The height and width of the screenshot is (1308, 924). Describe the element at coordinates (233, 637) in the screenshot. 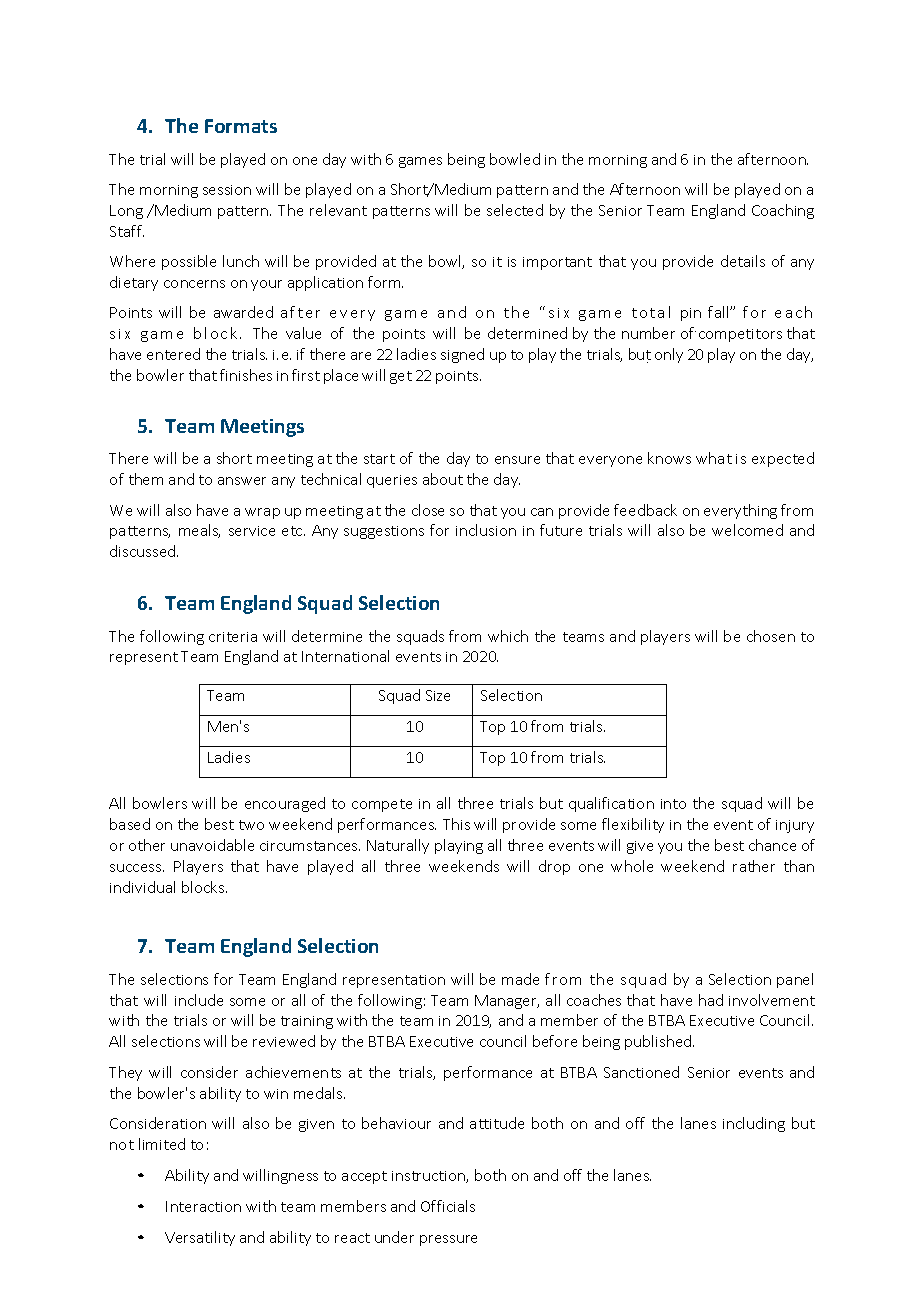

I see `criteria` at that location.
